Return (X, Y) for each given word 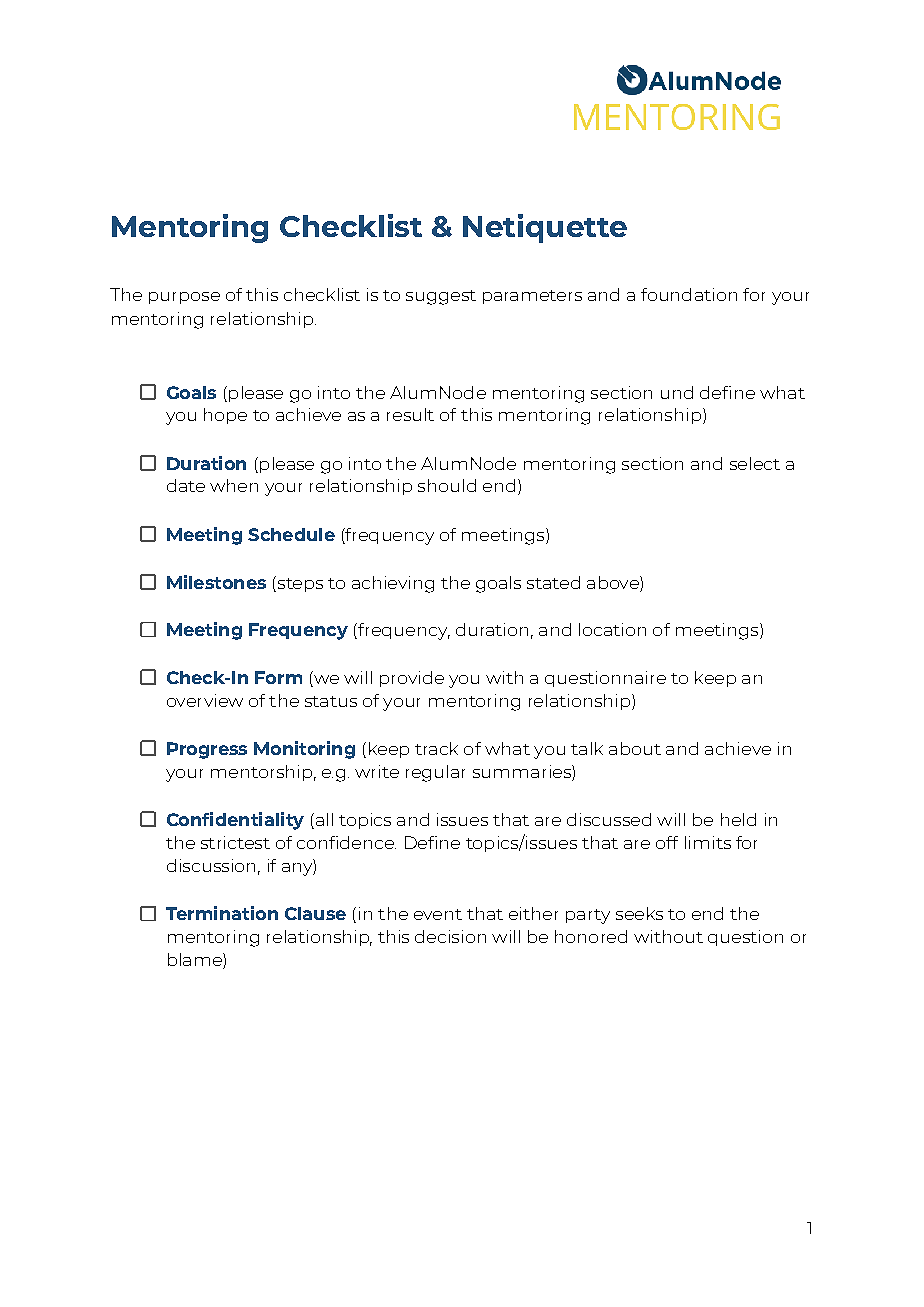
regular (435, 773)
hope (225, 416)
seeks (639, 913)
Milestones (216, 582)
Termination (222, 913)
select (755, 463)
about (635, 748)
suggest (441, 297)
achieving (393, 584)
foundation (689, 294)
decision (450, 936)
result (410, 414)
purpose (184, 298)
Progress (207, 750)
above (614, 582)
